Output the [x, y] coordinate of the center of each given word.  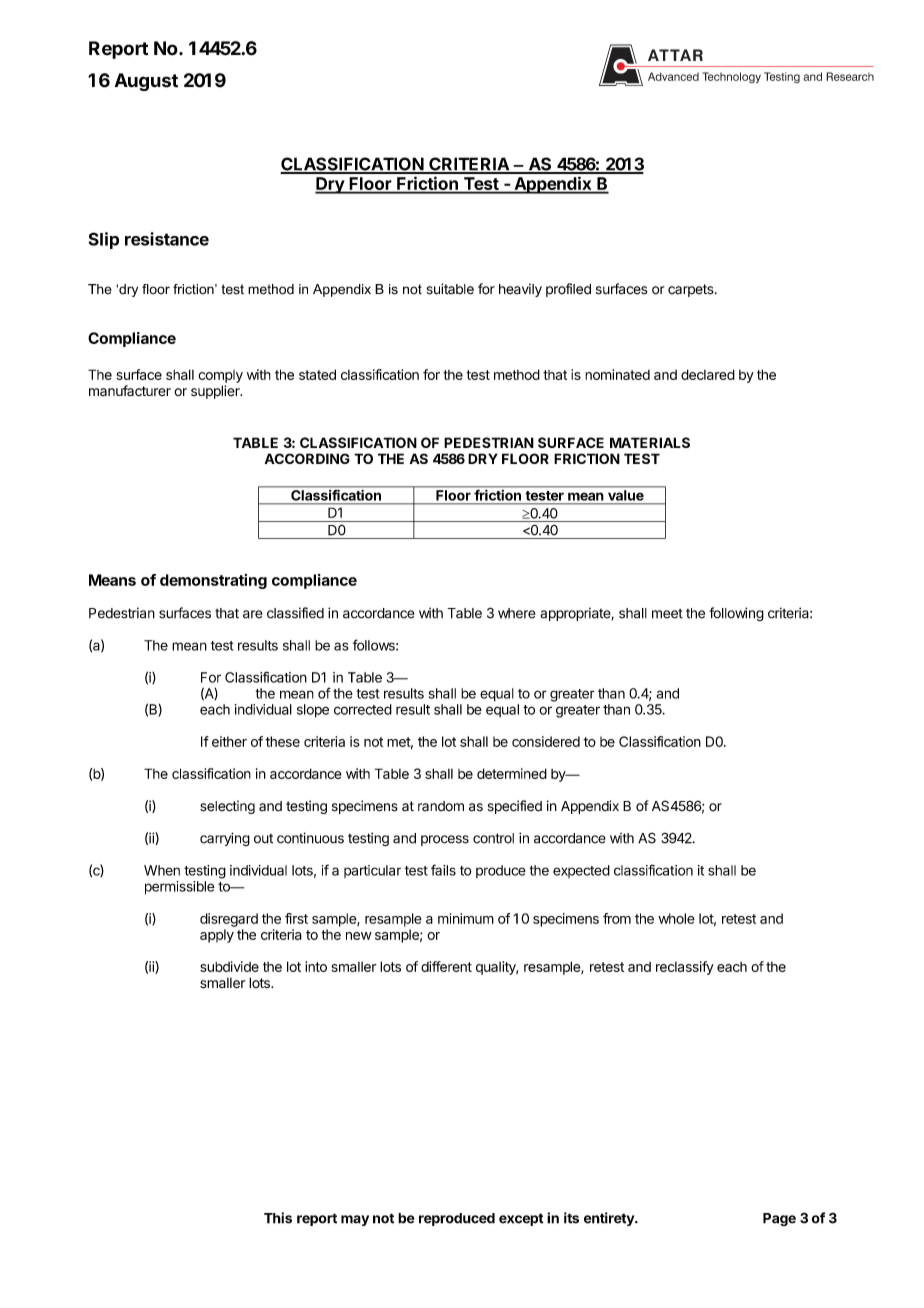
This [278, 1218]
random [441, 806]
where [517, 613]
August [146, 82]
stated [317, 374]
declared [708, 374]
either [229, 741]
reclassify [685, 968]
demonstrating [213, 581]
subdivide [229, 966]
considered [546, 741]
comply [220, 376]
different [446, 966]
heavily [520, 290]
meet [667, 614]
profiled [568, 290]
